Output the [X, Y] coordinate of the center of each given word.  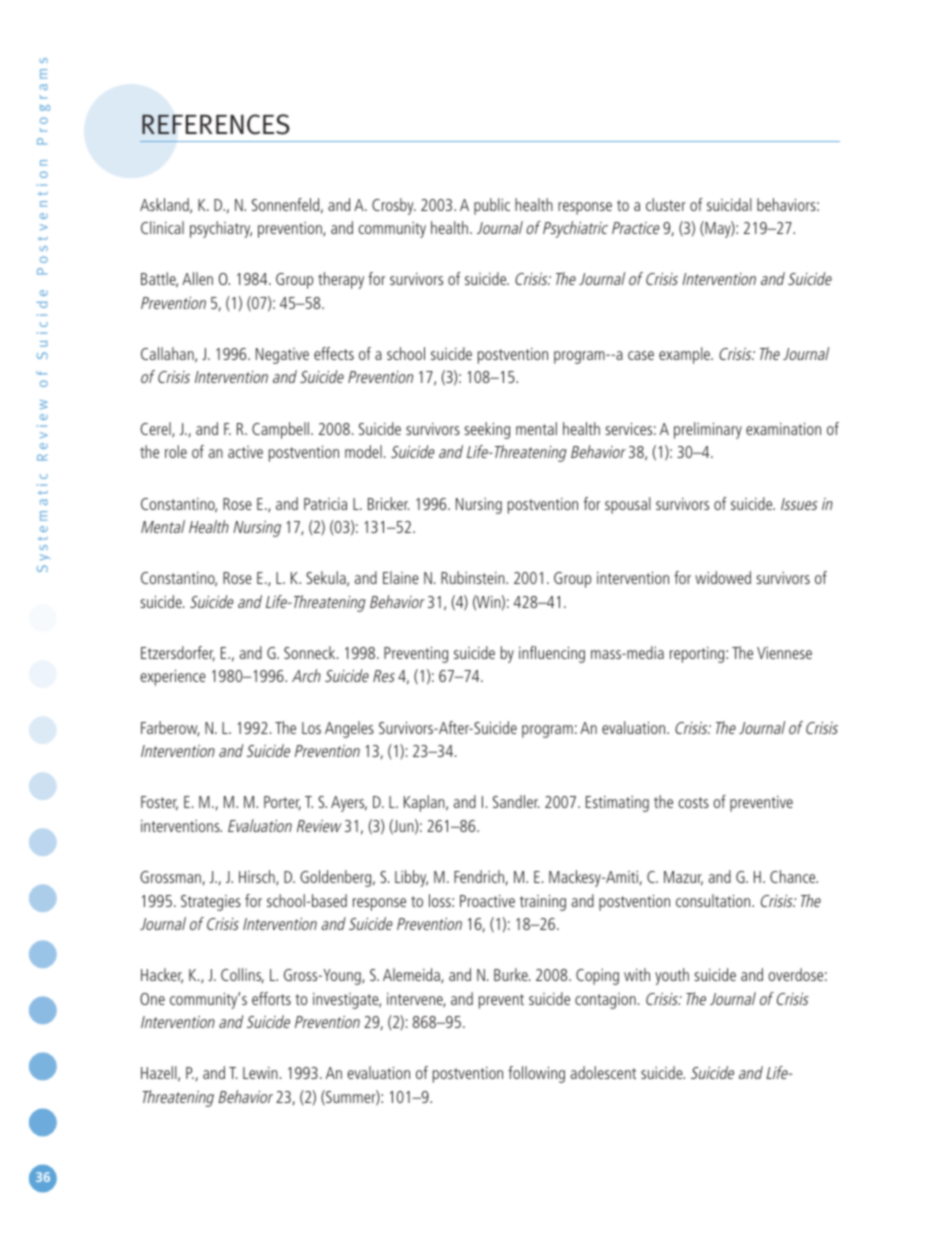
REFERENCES [216, 124]
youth [672, 976]
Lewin [260, 1073]
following [536, 1074]
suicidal [729, 204]
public [492, 206]
